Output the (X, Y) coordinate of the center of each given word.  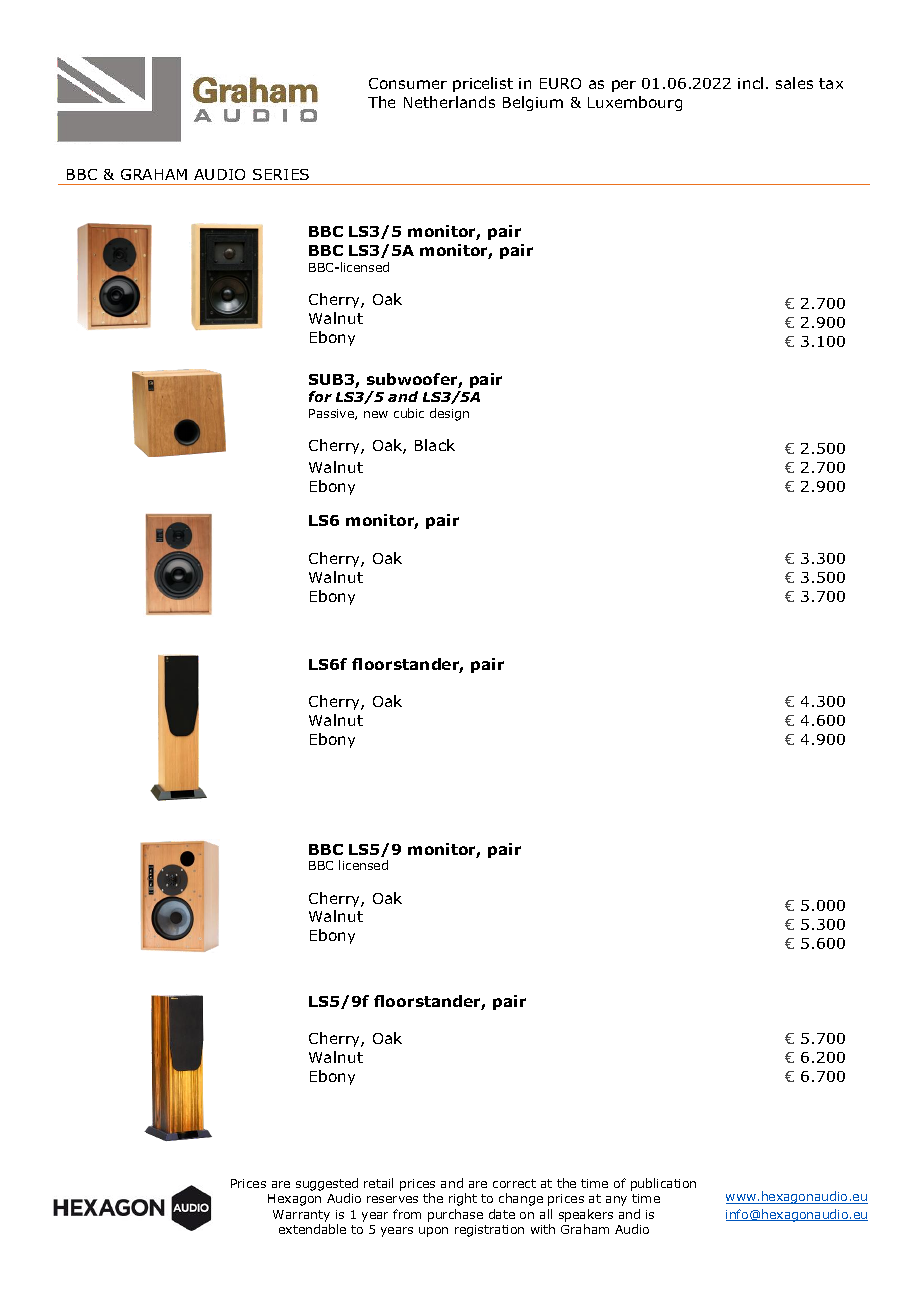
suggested (327, 1186)
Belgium (533, 103)
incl (750, 83)
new (376, 414)
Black (435, 445)
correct (514, 1183)
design (449, 414)
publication (663, 1184)
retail (378, 1183)
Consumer (408, 83)
